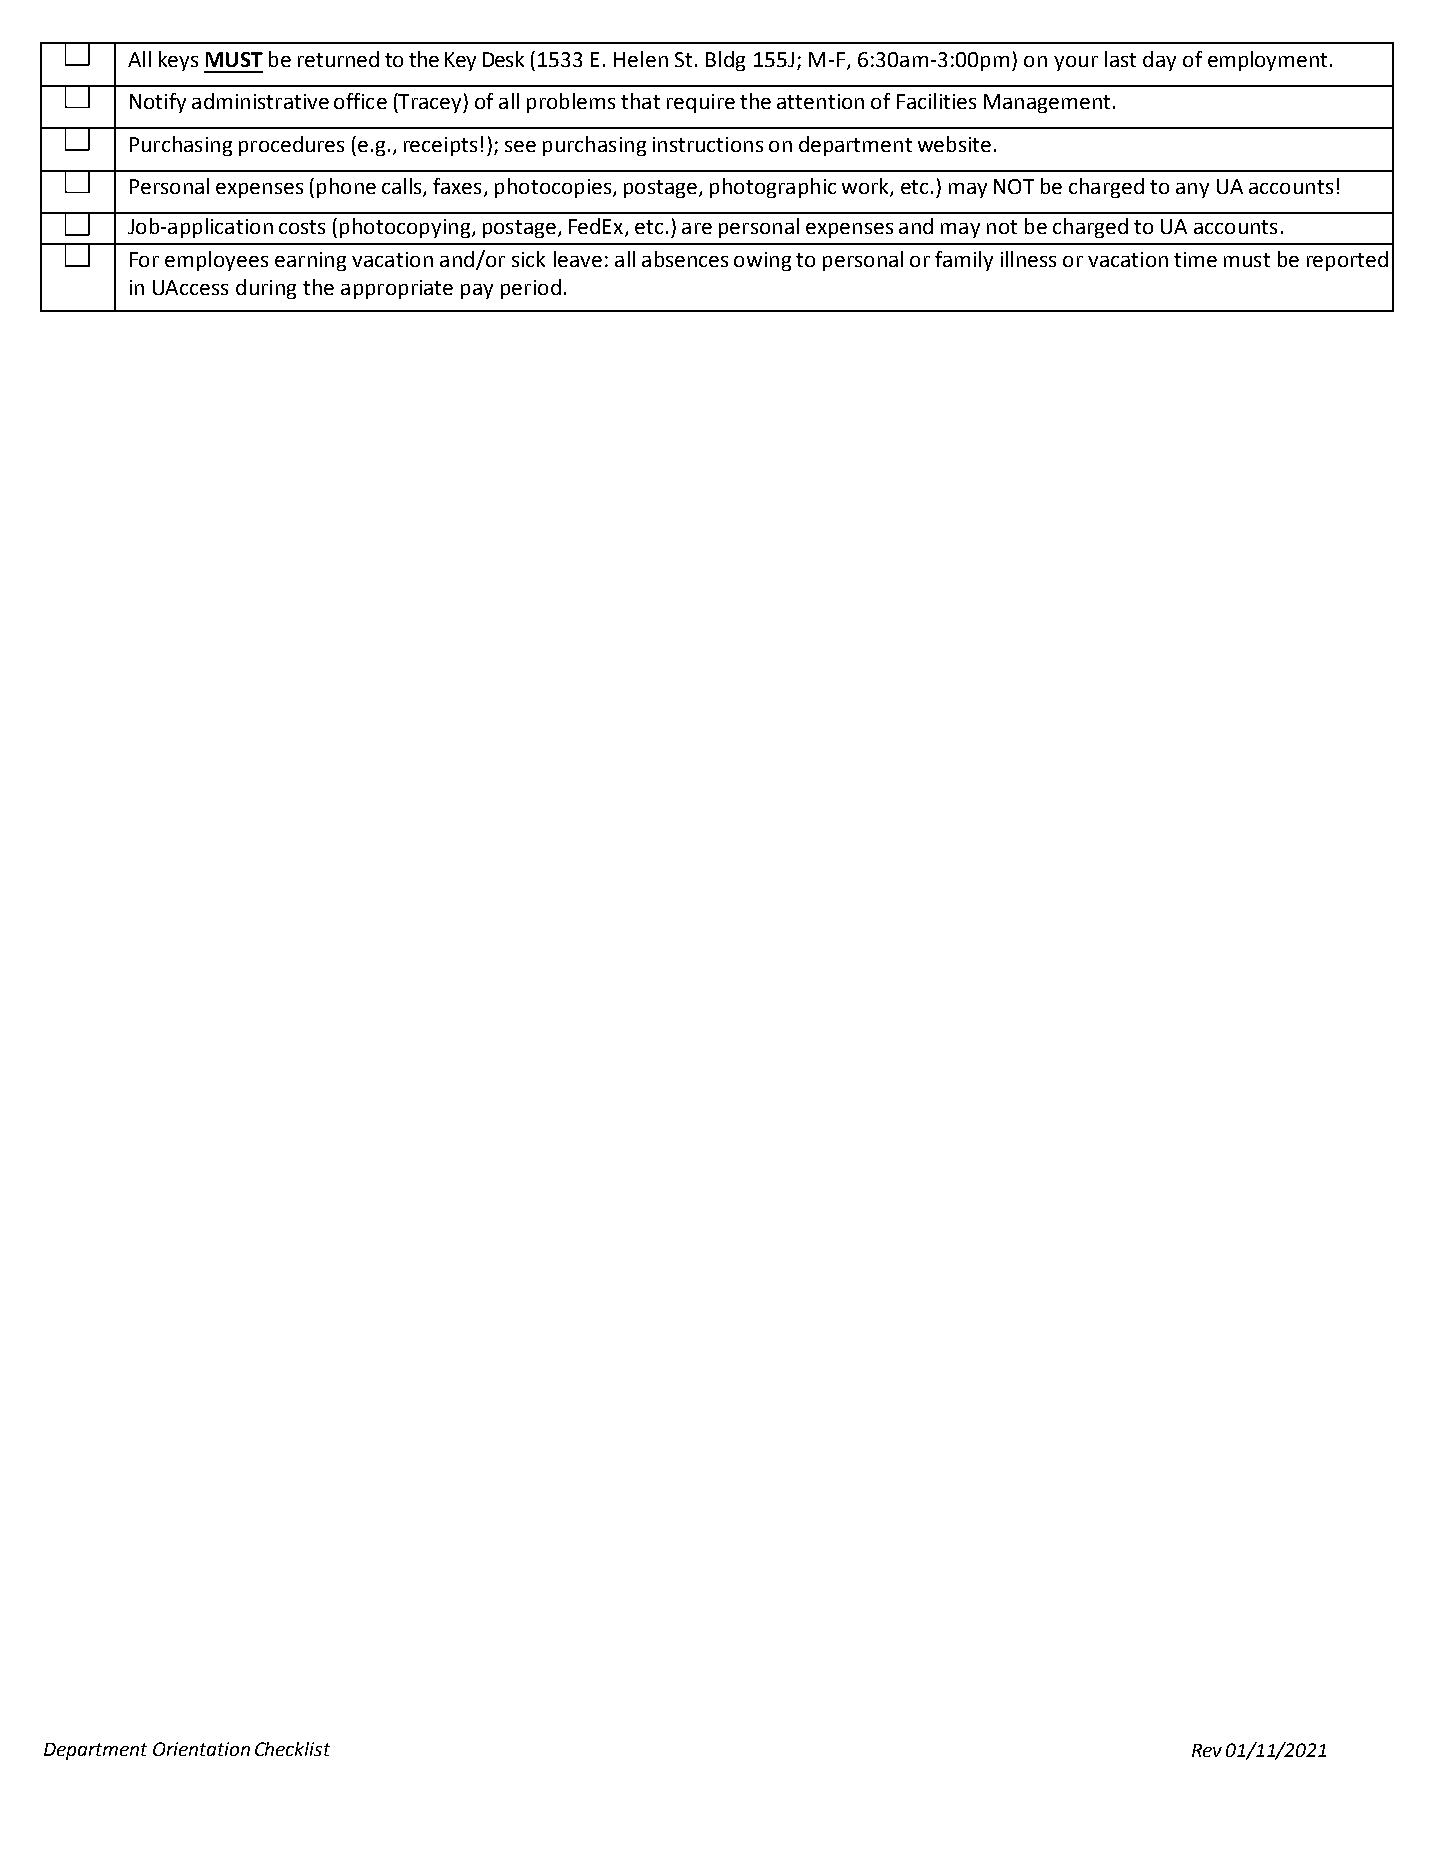 The height and width of the screenshot is (1872, 1447). What do you see at coordinates (1207, 1750) in the screenshot?
I see `Rev` at bounding box center [1207, 1750].
